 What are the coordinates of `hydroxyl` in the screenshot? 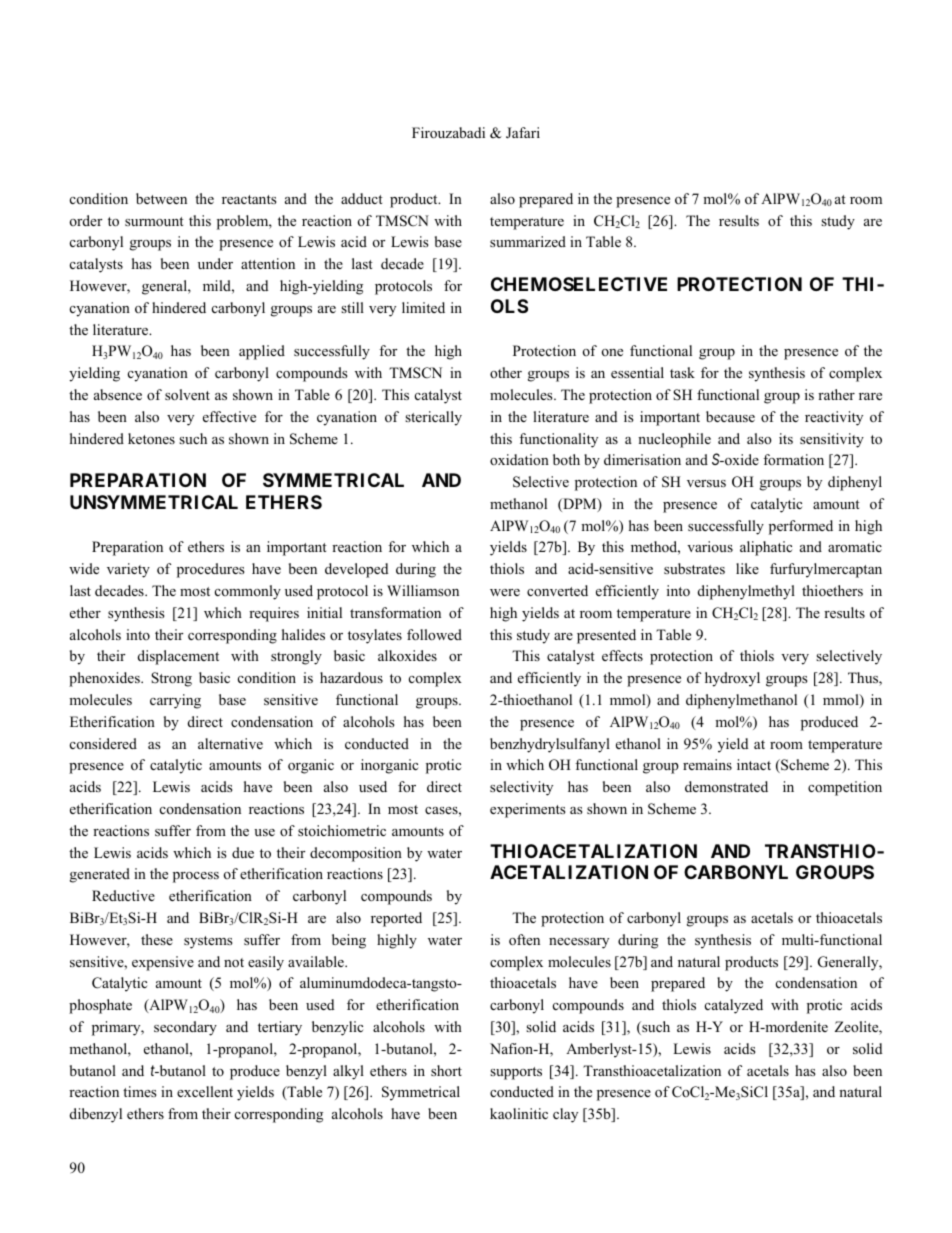 It's located at (732, 679).
